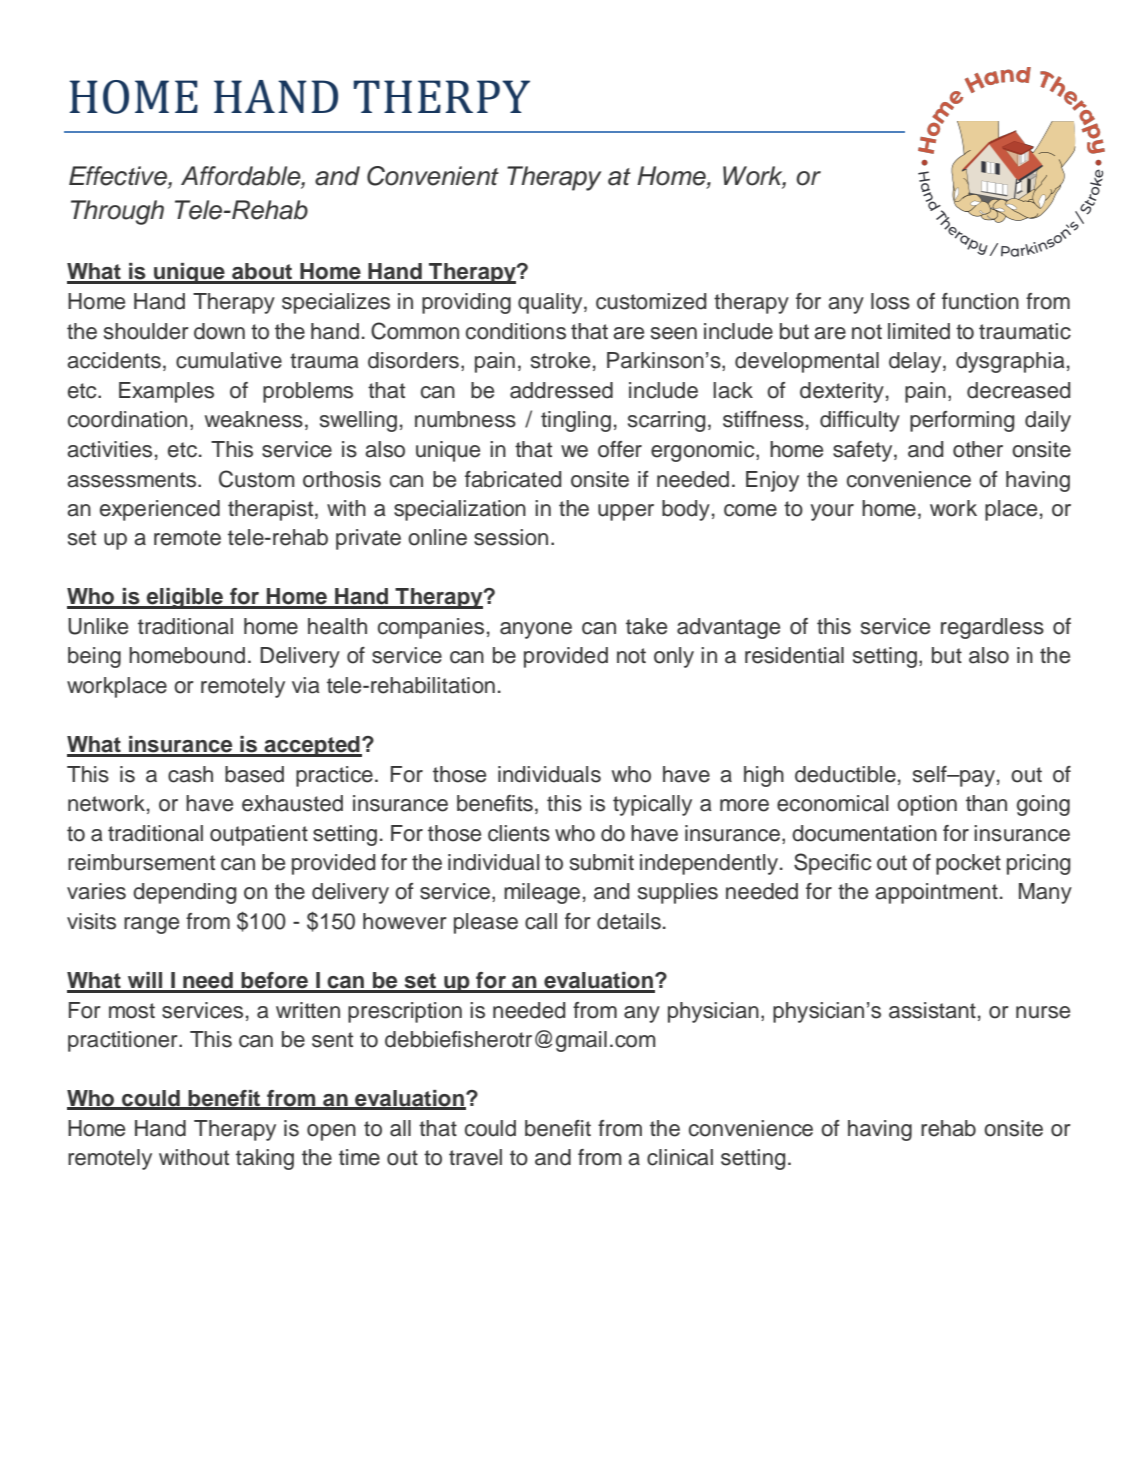  Describe the element at coordinates (978, 449) in the screenshot. I see `other` at that location.
